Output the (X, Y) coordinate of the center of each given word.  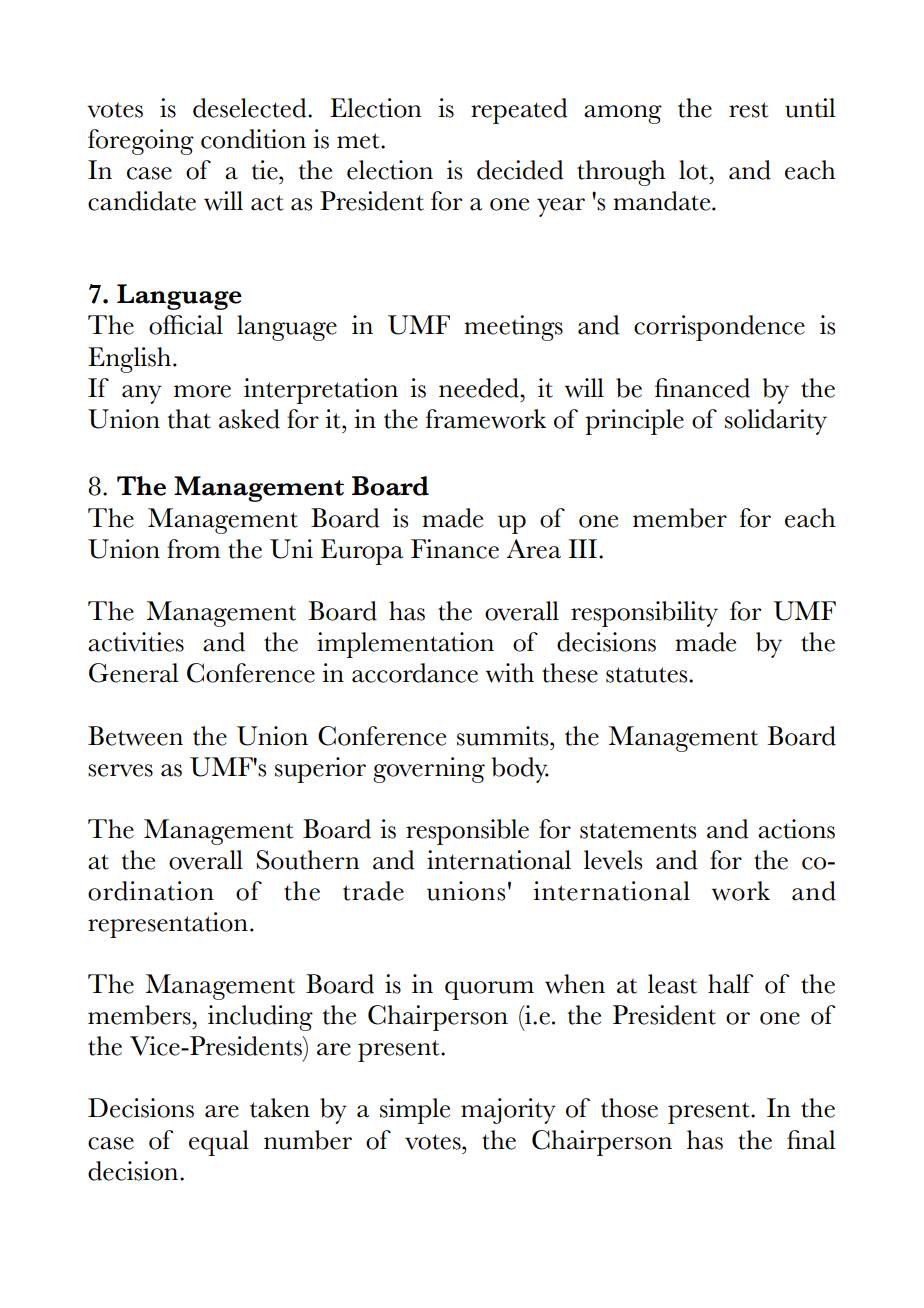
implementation (405, 645)
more (202, 391)
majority (508, 1111)
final (811, 1140)
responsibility (644, 614)
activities (136, 642)
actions (796, 829)
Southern (308, 860)
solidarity (776, 422)
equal (219, 1143)
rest (749, 110)
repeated (519, 111)
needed (480, 388)
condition (253, 139)
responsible (467, 832)
